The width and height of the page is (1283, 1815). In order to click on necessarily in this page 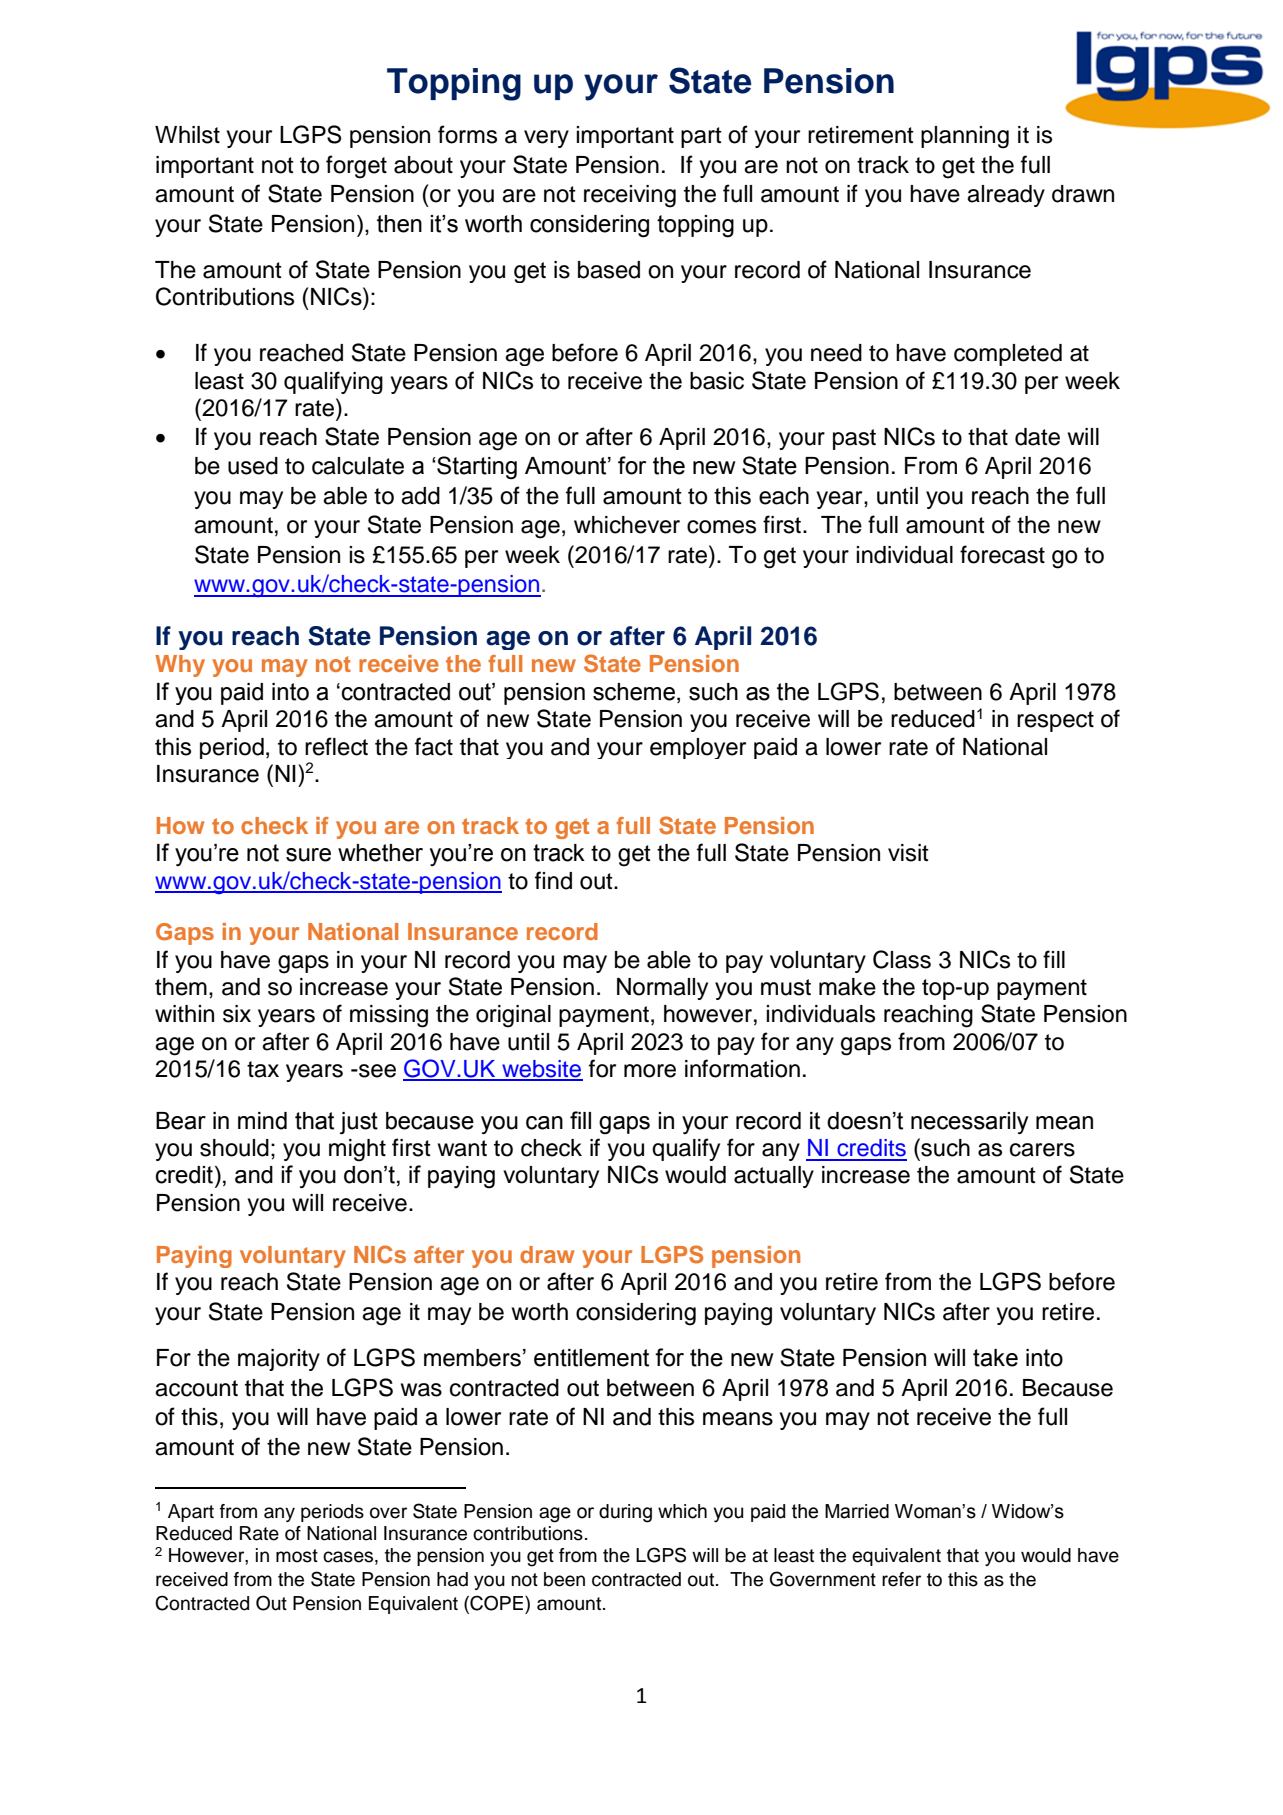, I will do `click(970, 1123)`.
